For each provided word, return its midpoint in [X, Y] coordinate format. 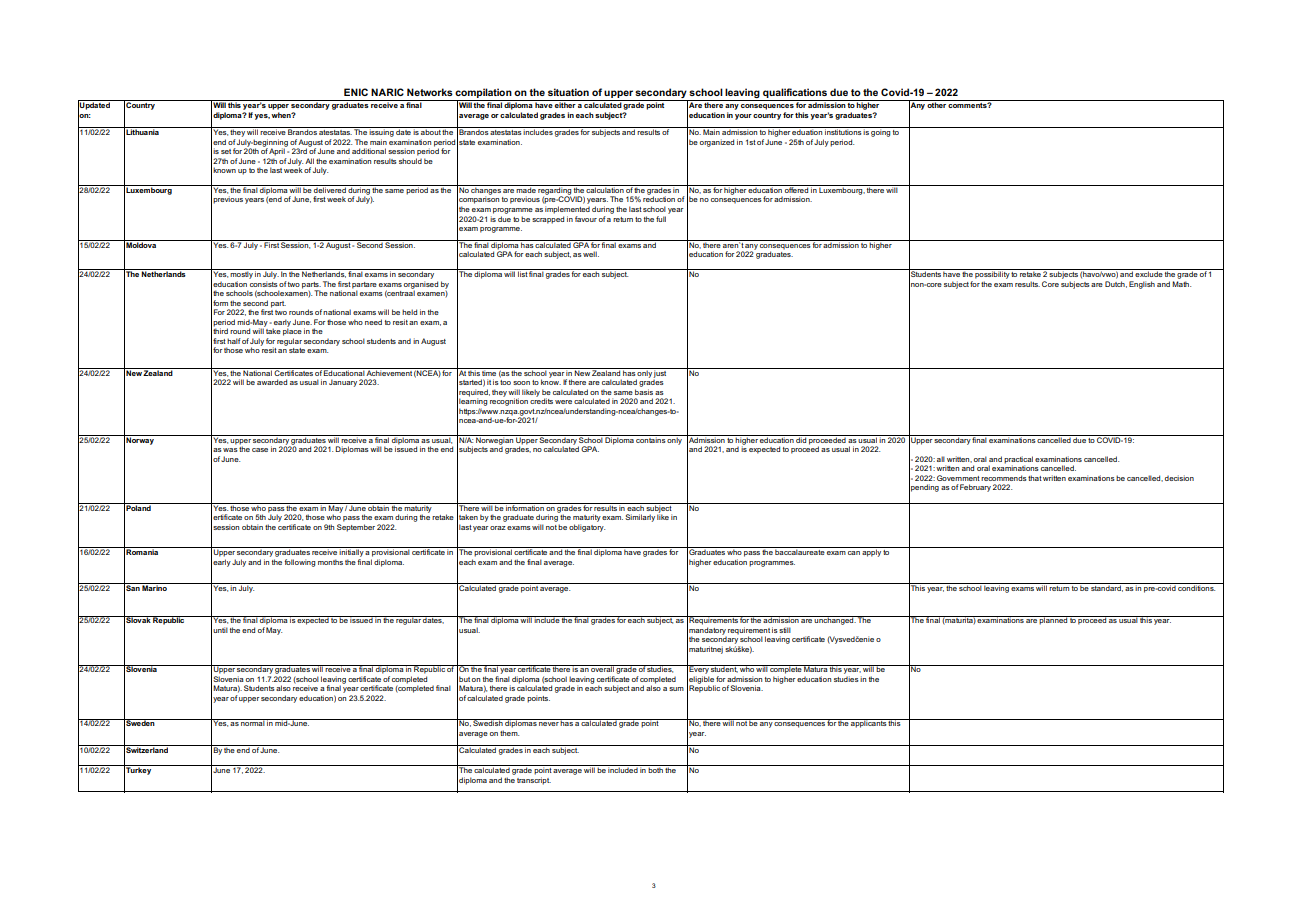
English [1142, 285]
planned [1053, 620]
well [591, 254]
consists [264, 284]
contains [651, 439]
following [300, 563]
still [785, 630]
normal [252, 722]
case [260, 450]
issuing [381, 132]
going [881, 132]
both [656, 769]
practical [1018, 461]
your [743, 117]
